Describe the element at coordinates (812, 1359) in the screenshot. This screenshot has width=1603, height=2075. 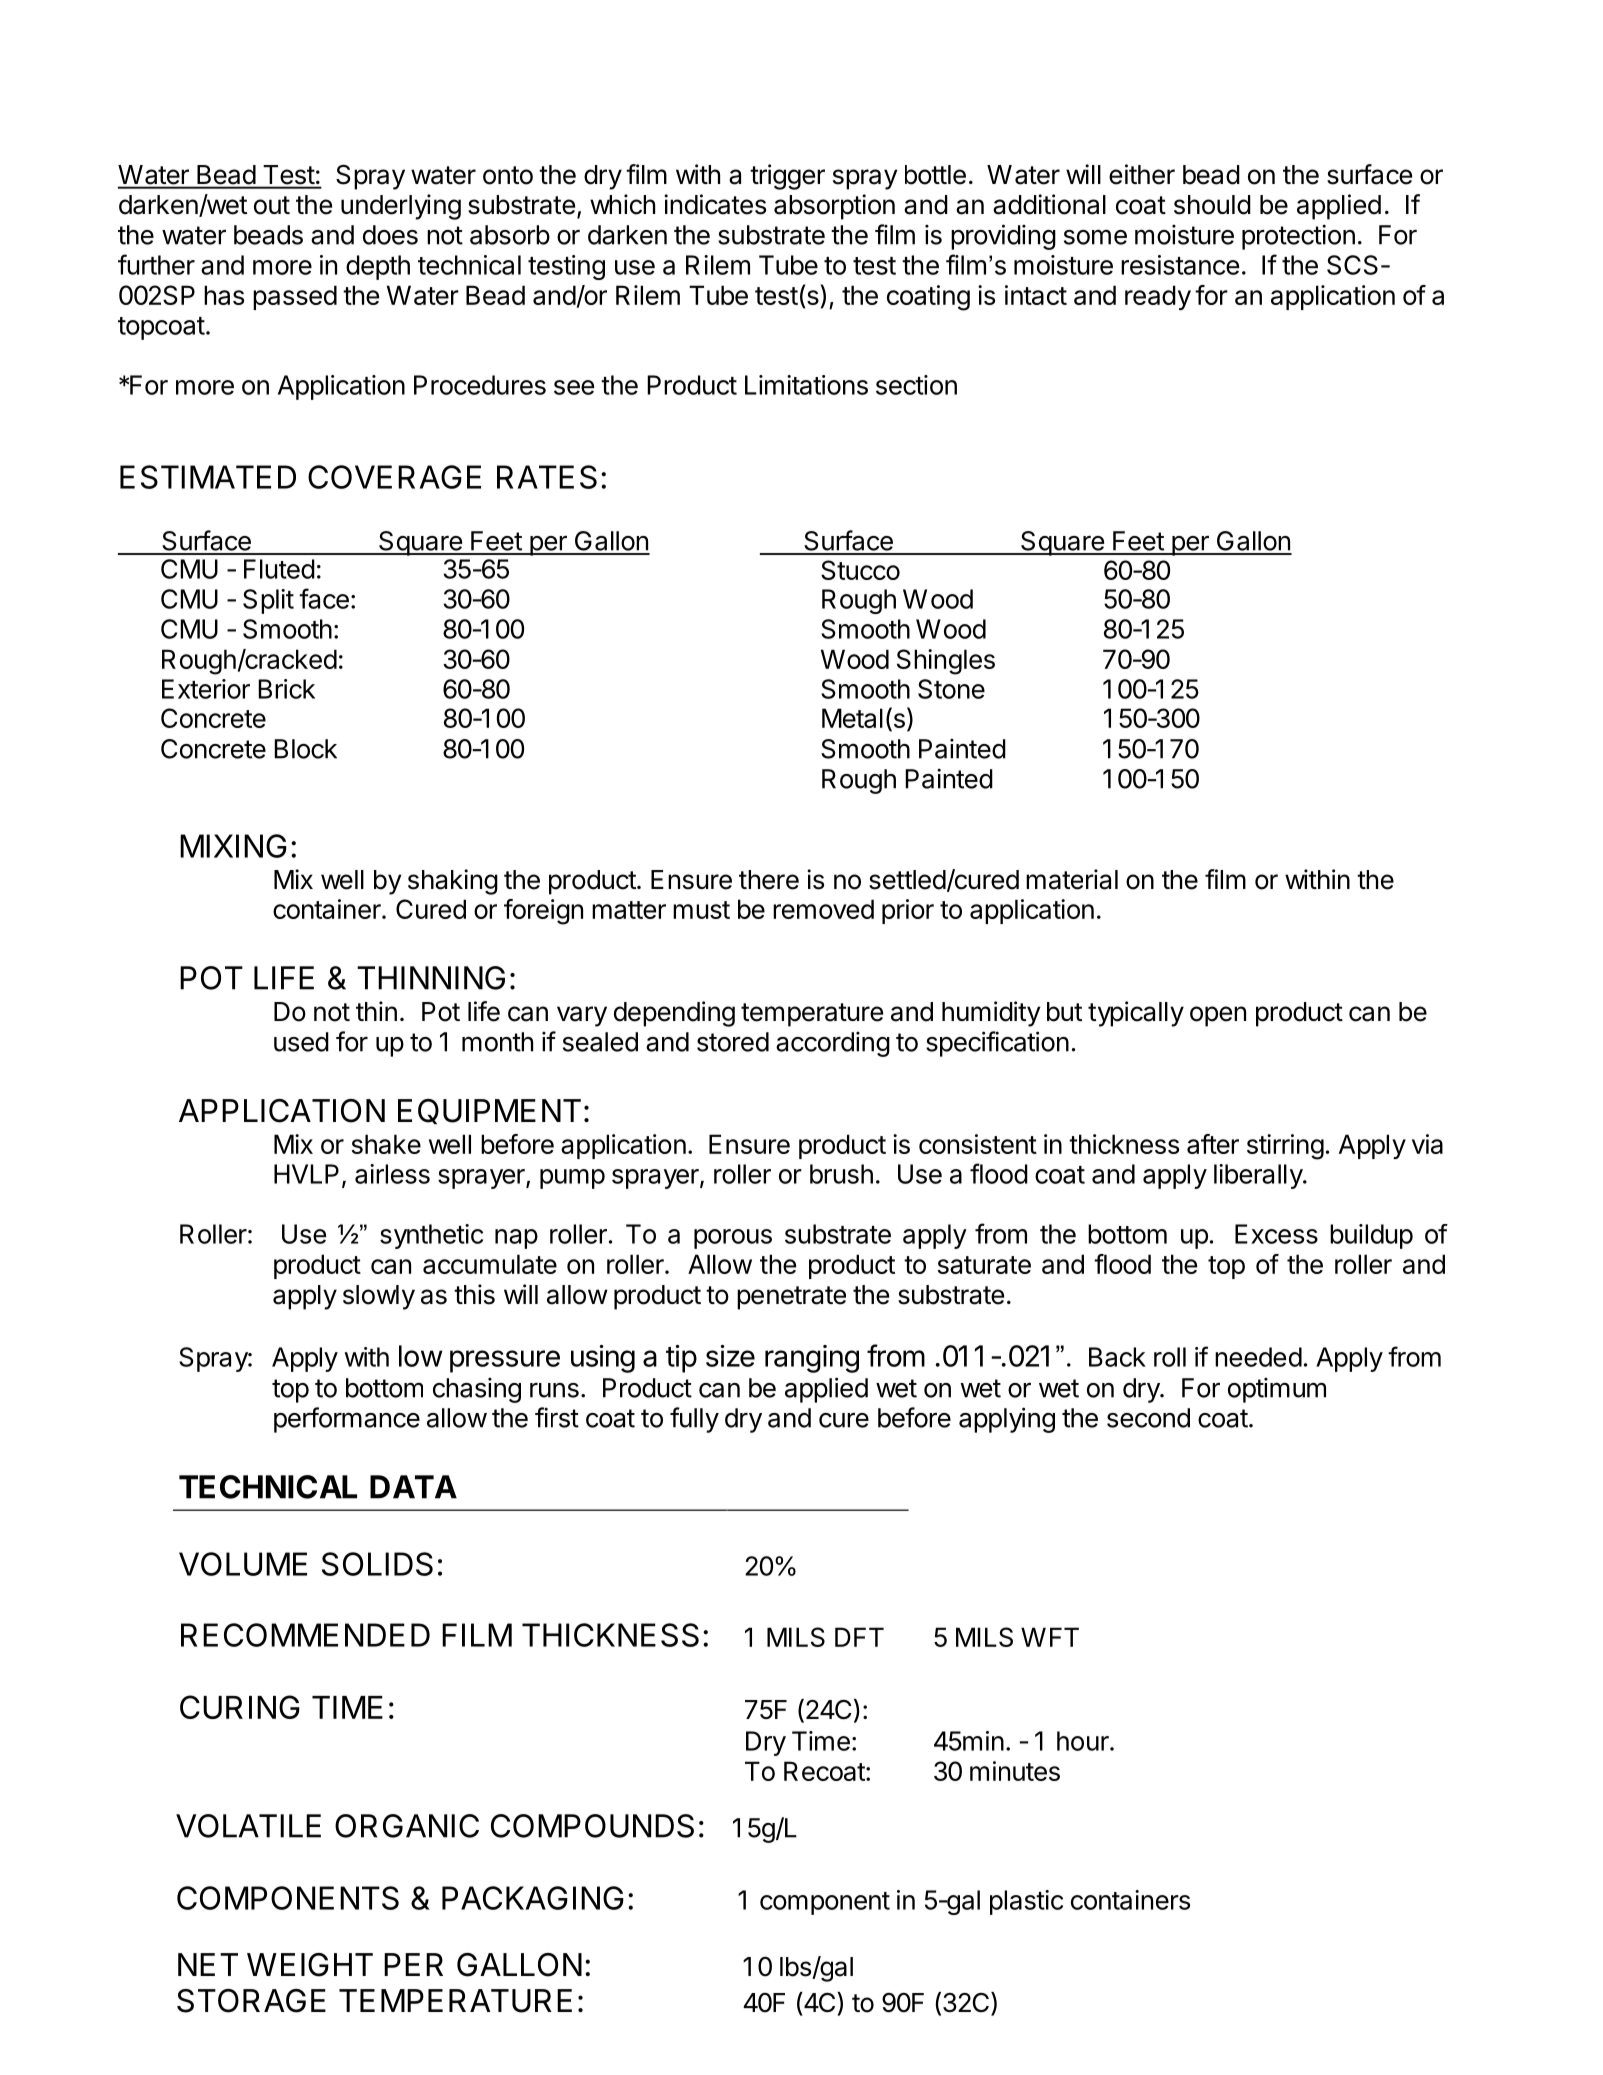
I see `ranging` at that location.
